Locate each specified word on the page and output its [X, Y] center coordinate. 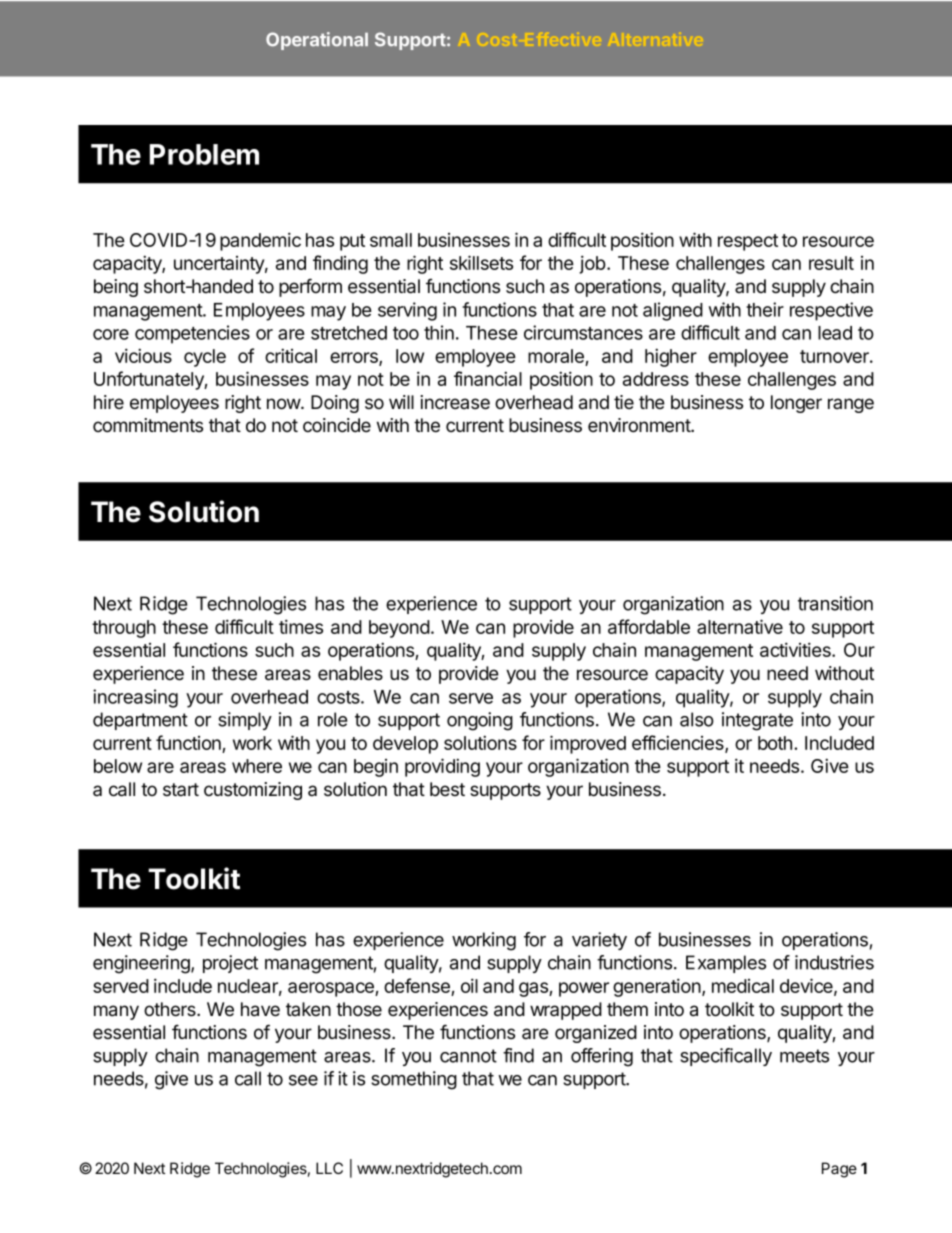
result [831, 263]
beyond [399, 629]
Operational [317, 41]
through [124, 629]
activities [796, 649]
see [303, 1080]
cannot [468, 1056]
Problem [204, 154]
